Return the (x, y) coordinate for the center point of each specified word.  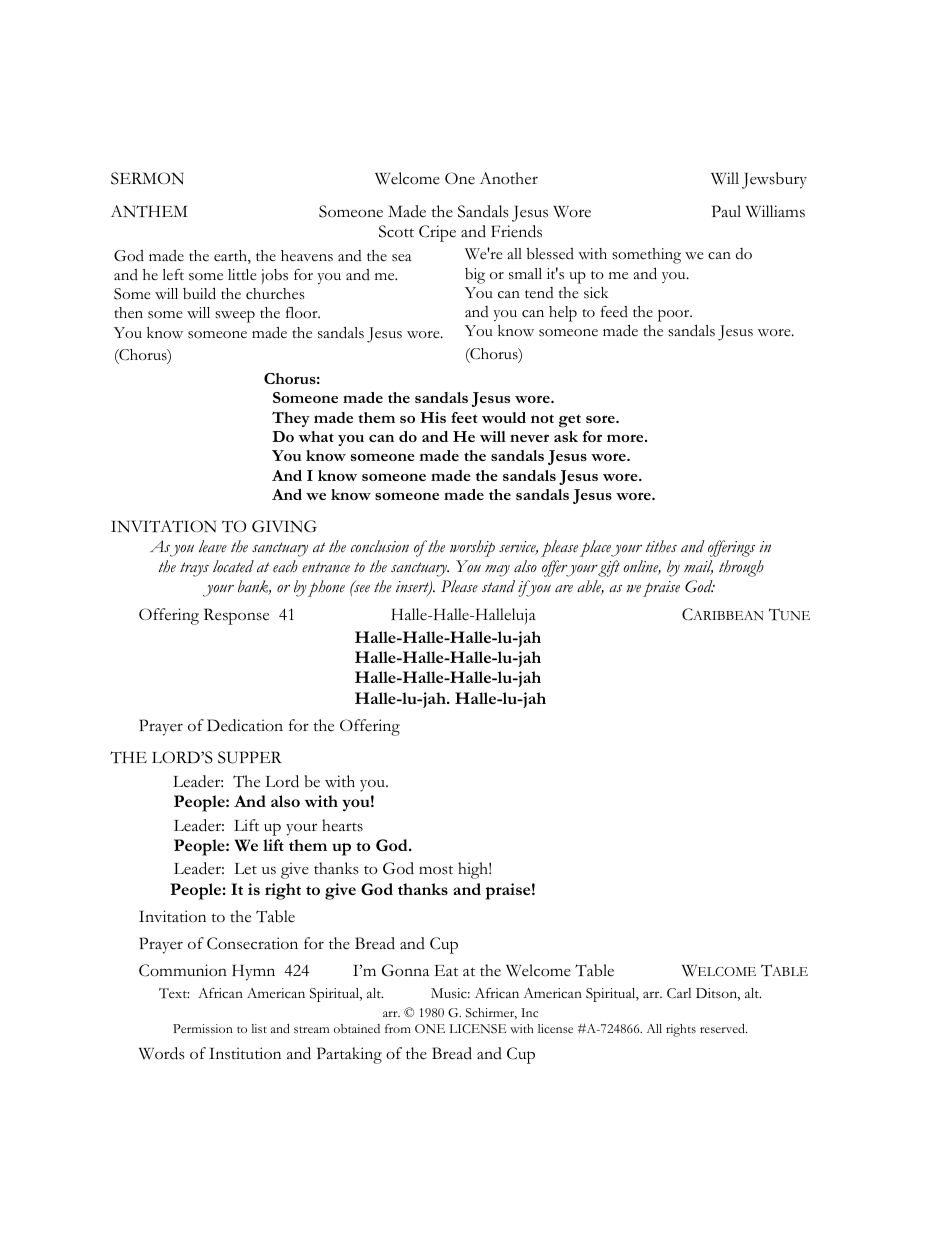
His (433, 417)
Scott (396, 231)
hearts (342, 825)
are (564, 589)
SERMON (147, 178)
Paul (726, 211)
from (398, 1028)
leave (213, 546)
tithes (661, 546)
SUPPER (250, 757)
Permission (203, 1028)
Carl (679, 993)
